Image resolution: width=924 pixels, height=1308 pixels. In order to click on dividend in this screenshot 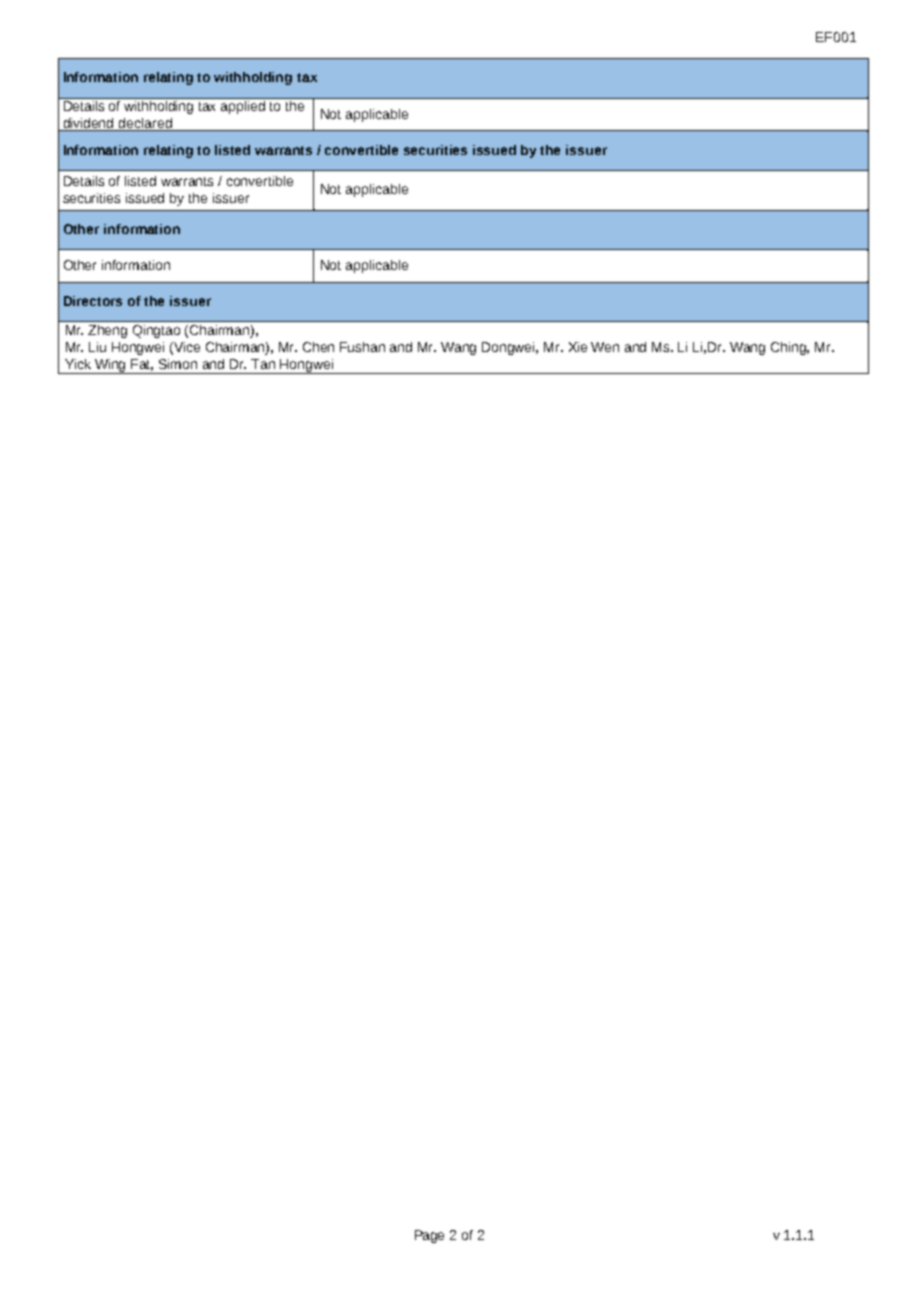, I will do `click(89, 124)`.
